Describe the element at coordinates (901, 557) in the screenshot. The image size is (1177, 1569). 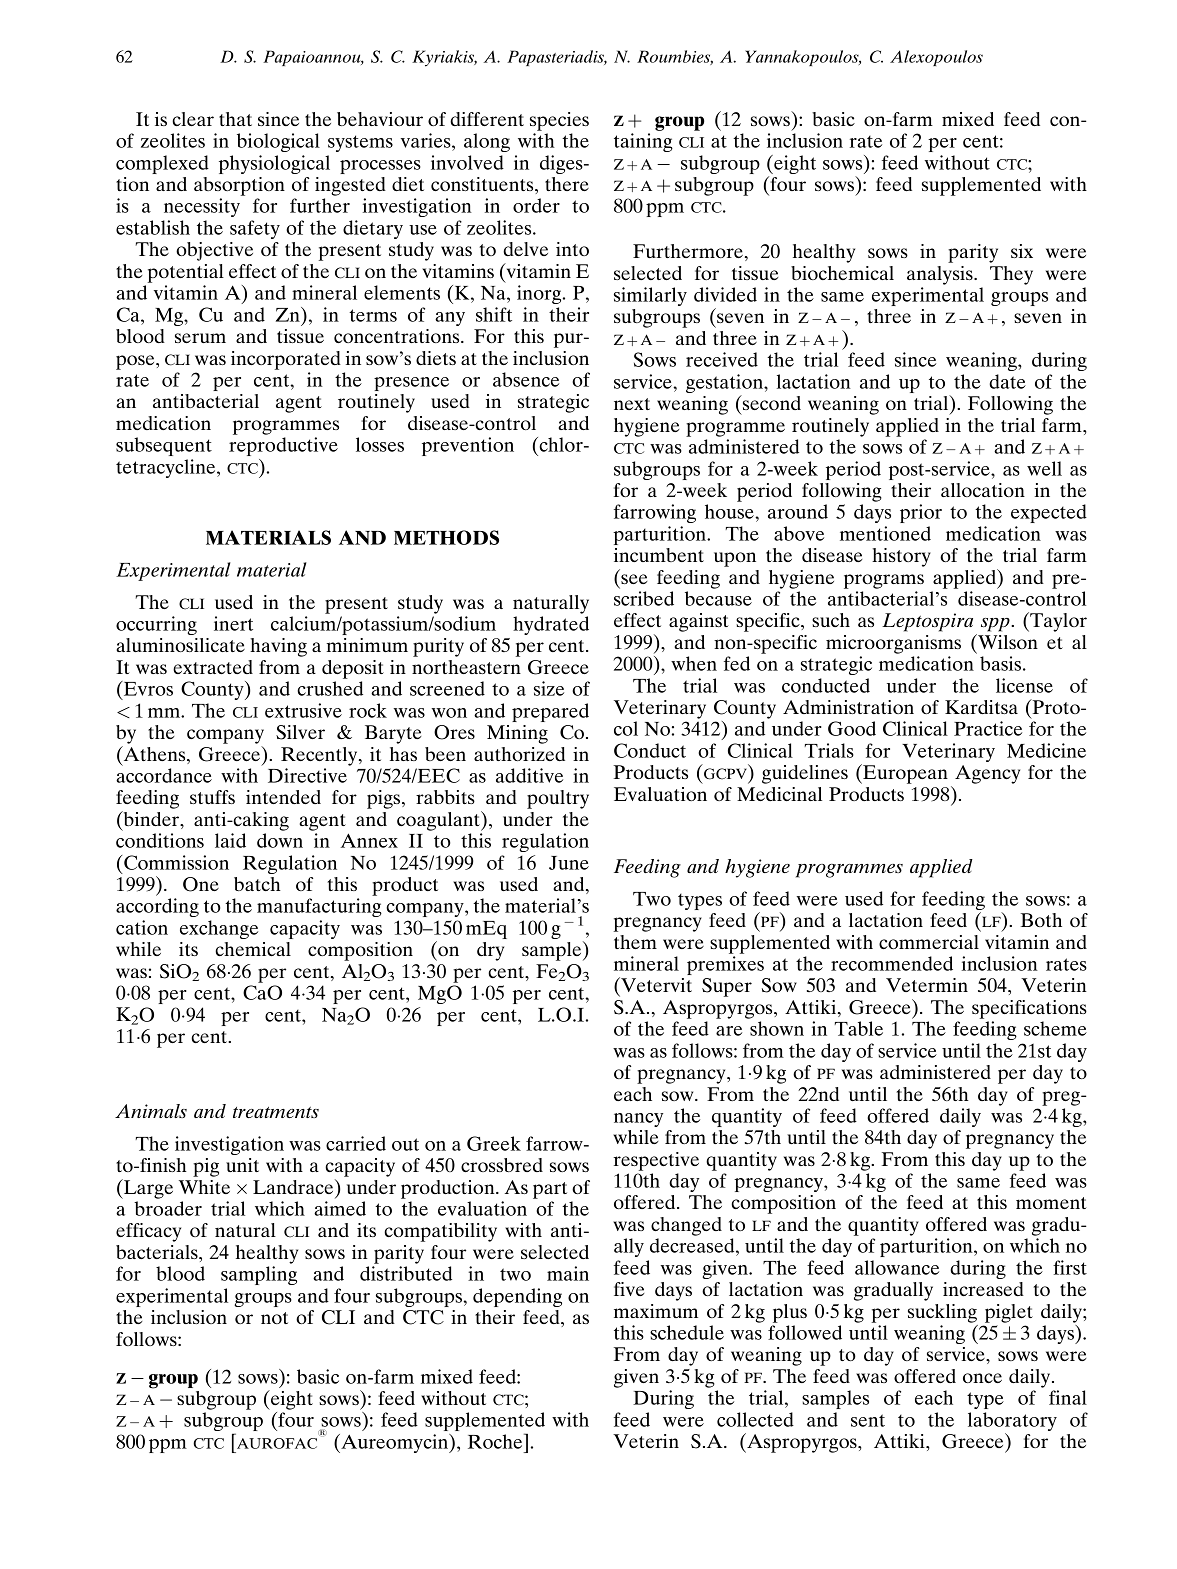
I see `history` at that location.
